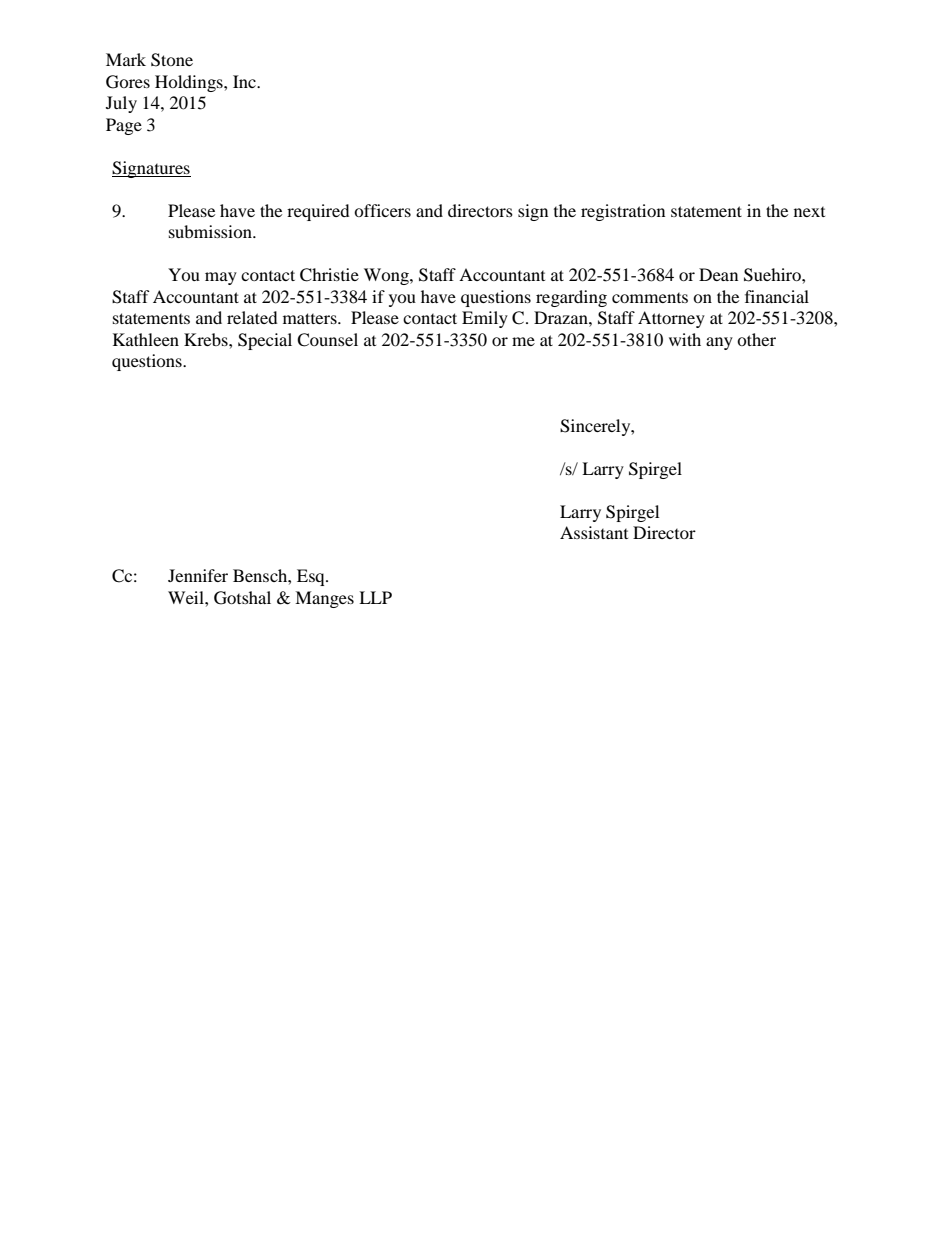  I want to click on Wong, so click(387, 276).
